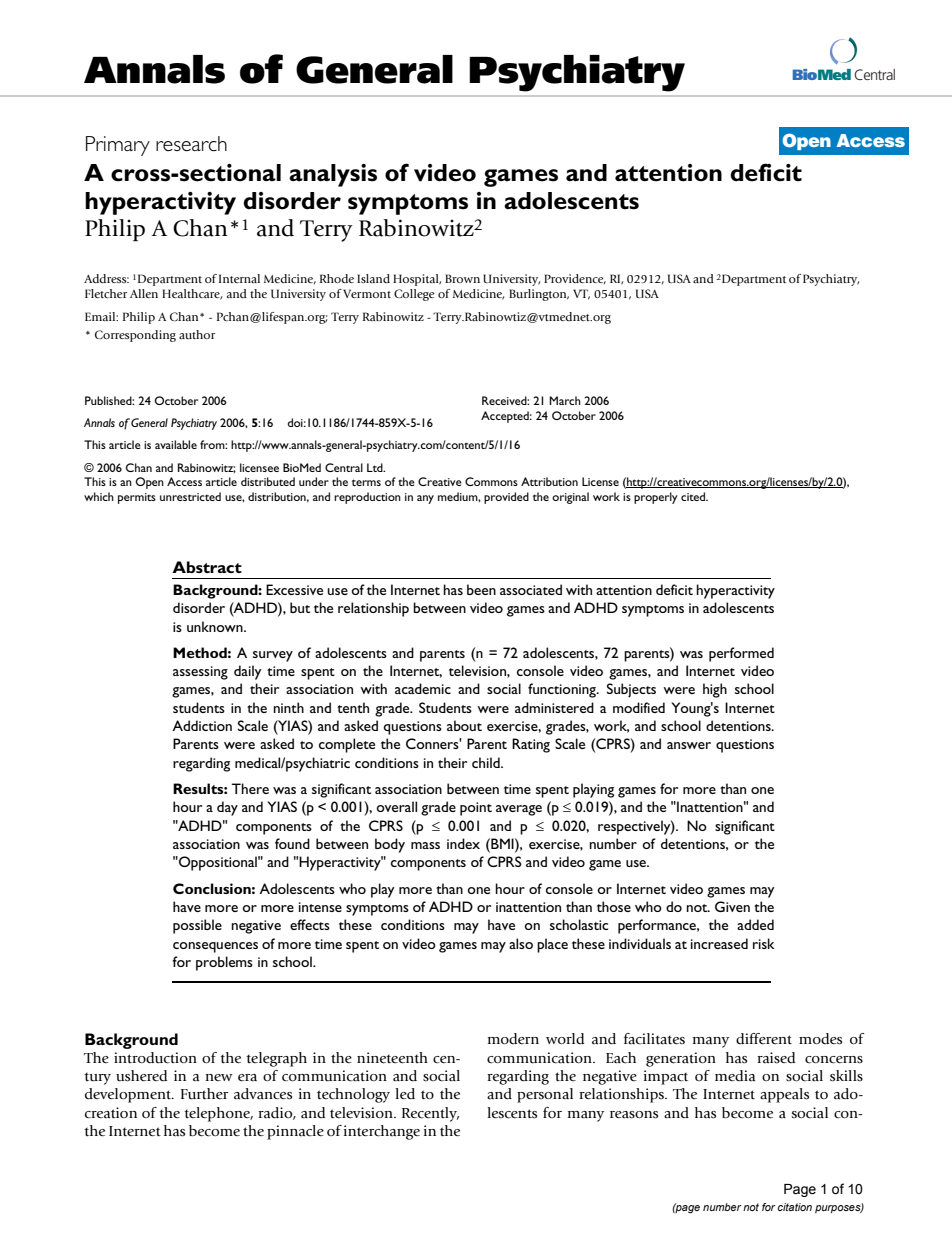 Image resolution: width=952 pixels, height=1237 pixels. What do you see at coordinates (197, 926) in the screenshot?
I see `possible` at bounding box center [197, 926].
